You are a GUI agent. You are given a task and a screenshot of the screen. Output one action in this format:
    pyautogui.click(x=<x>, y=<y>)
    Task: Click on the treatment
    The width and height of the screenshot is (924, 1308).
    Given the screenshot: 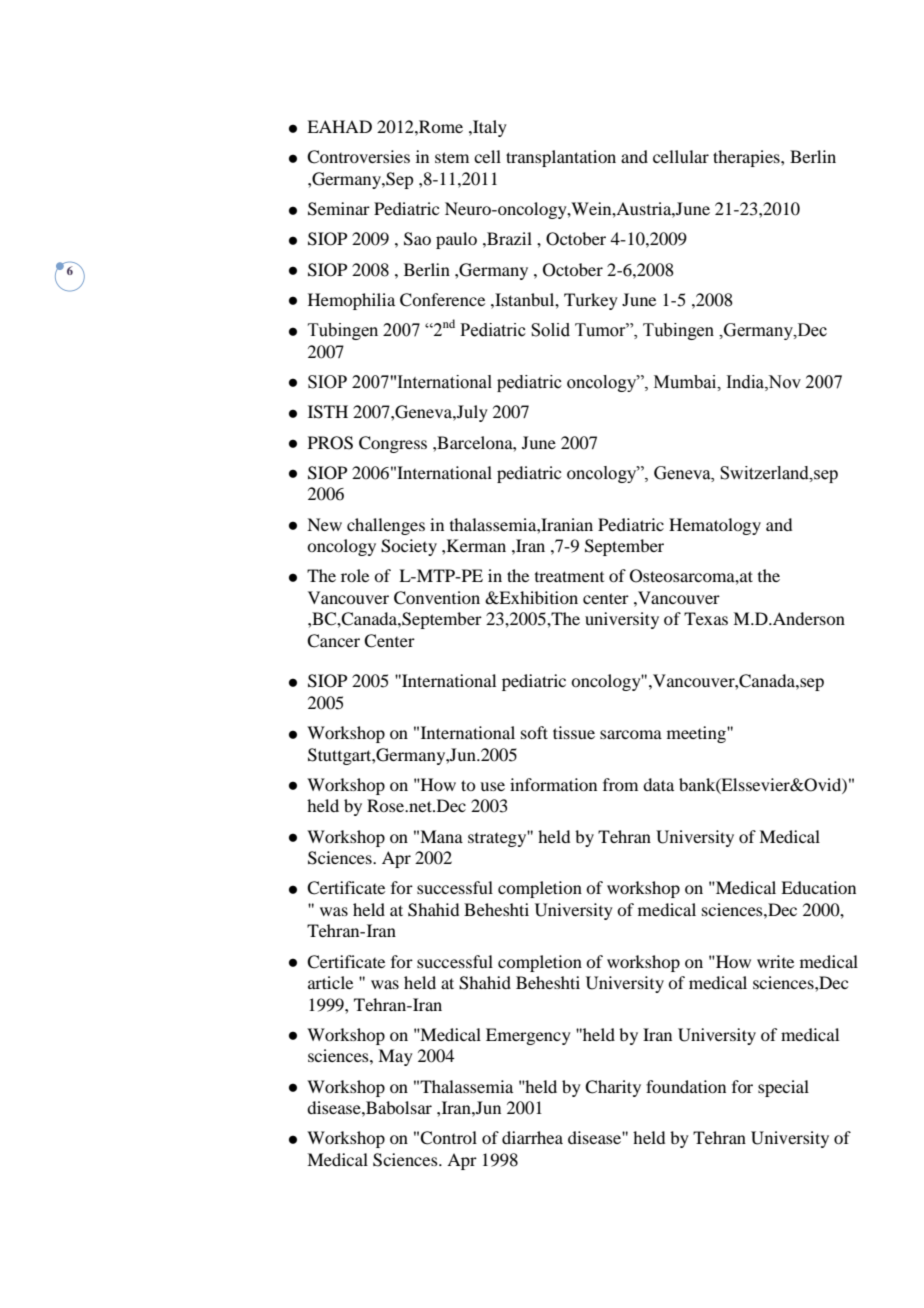 What is the action you would take?
    pyautogui.click(x=569, y=576)
